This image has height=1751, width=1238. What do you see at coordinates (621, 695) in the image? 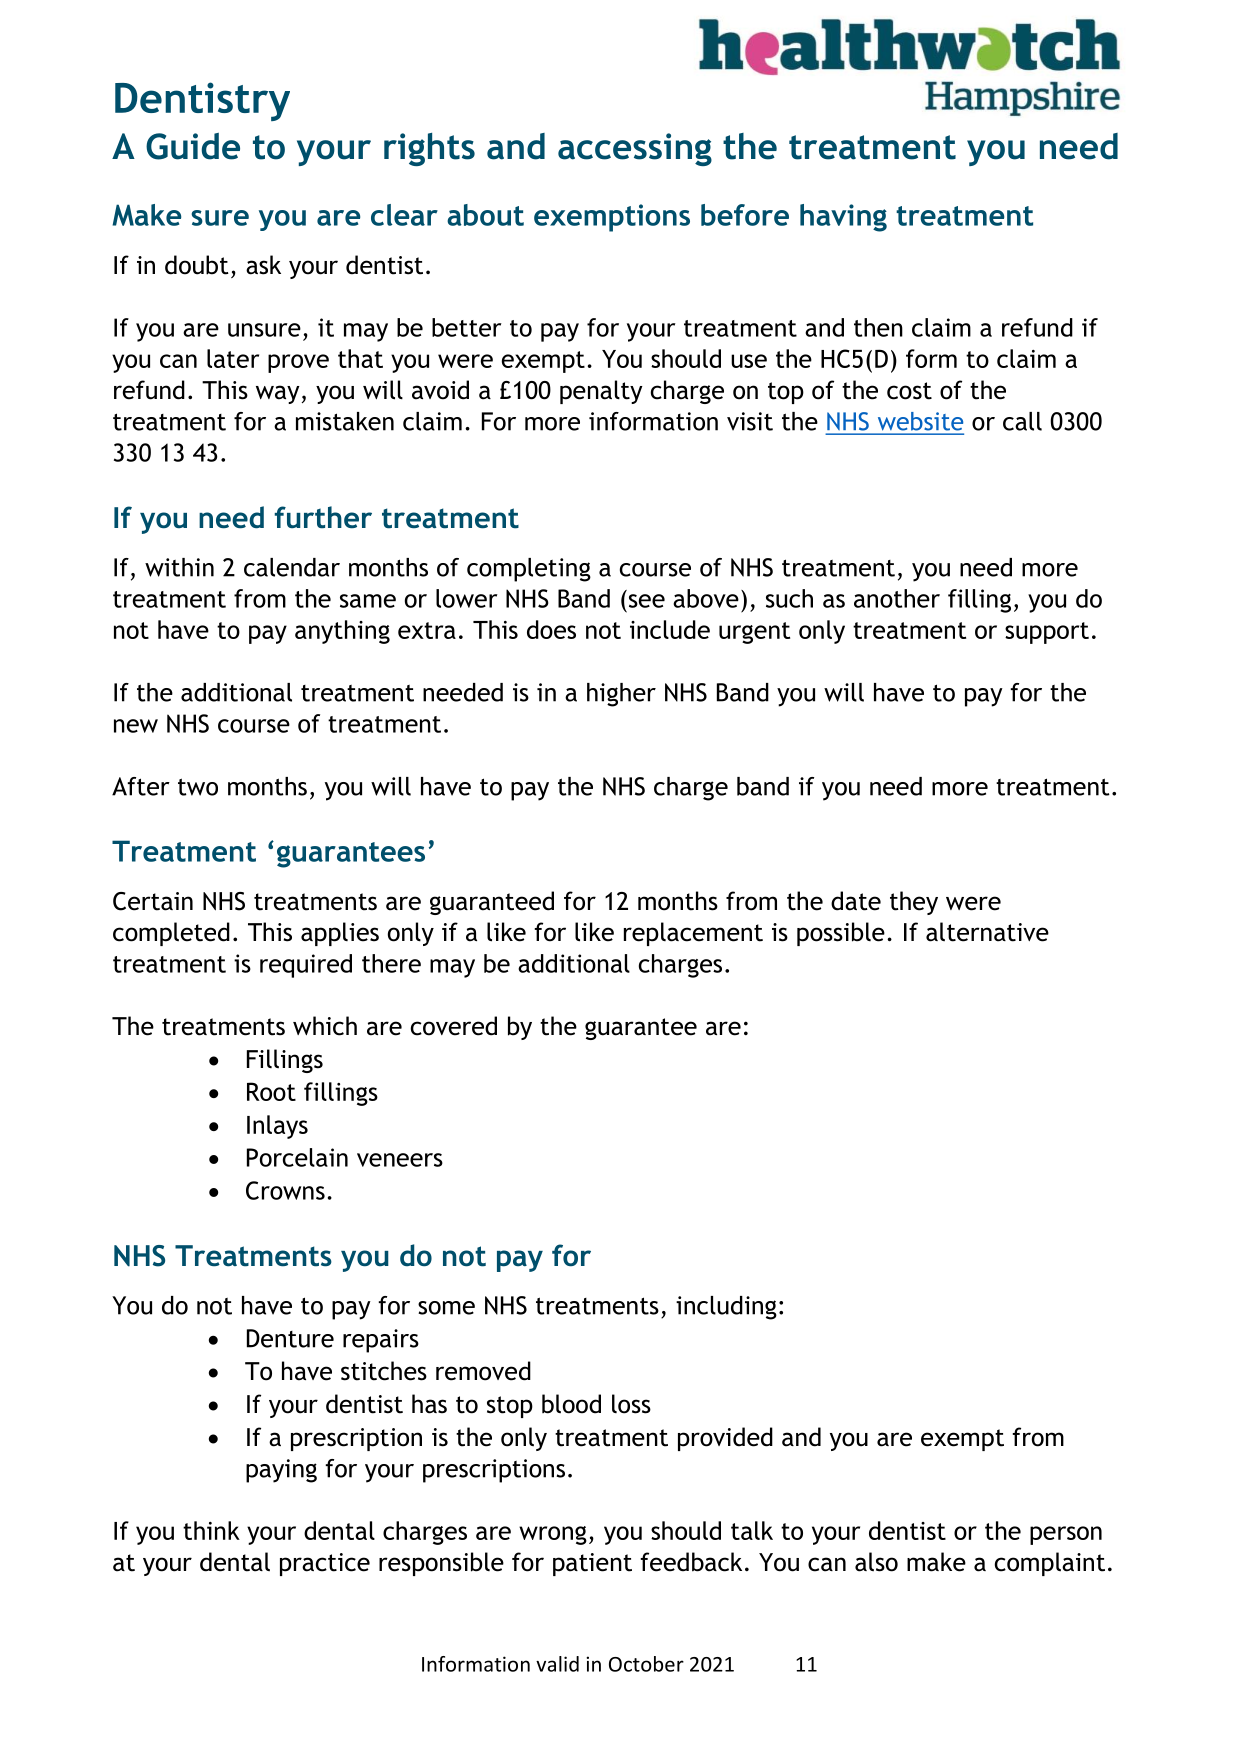
I see `higher` at bounding box center [621, 695].
